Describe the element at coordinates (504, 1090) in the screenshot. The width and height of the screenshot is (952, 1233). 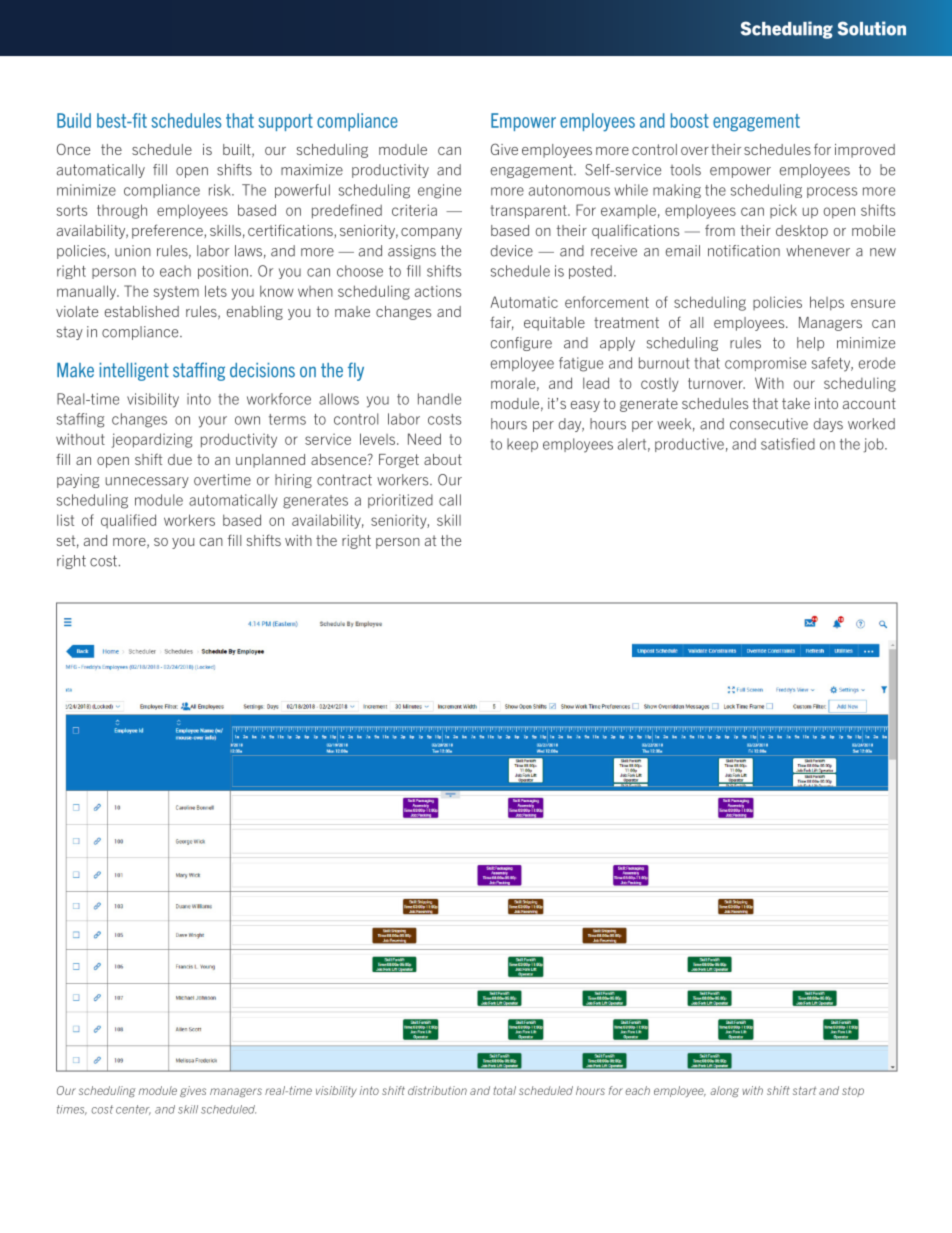
I see `total` at that location.
